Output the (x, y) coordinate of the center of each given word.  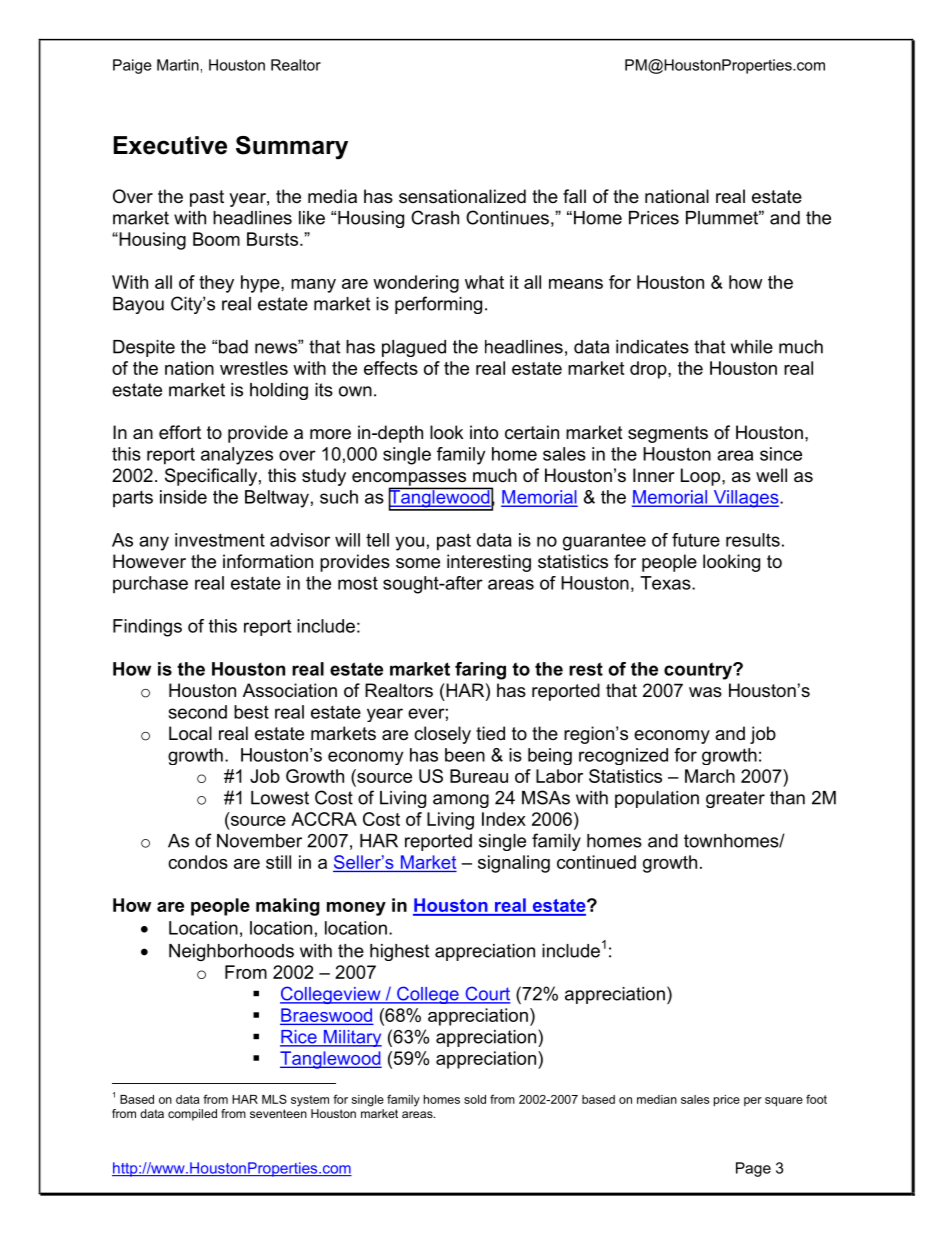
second (198, 712)
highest (399, 952)
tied (490, 733)
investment (220, 540)
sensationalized (462, 196)
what (484, 282)
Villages (746, 499)
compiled (192, 1115)
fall (574, 196)
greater (735, 799)
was (705, 692)
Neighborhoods (231, 952)
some (418, 563)
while (752, 347)
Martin (178, 65)
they (216, 284)
